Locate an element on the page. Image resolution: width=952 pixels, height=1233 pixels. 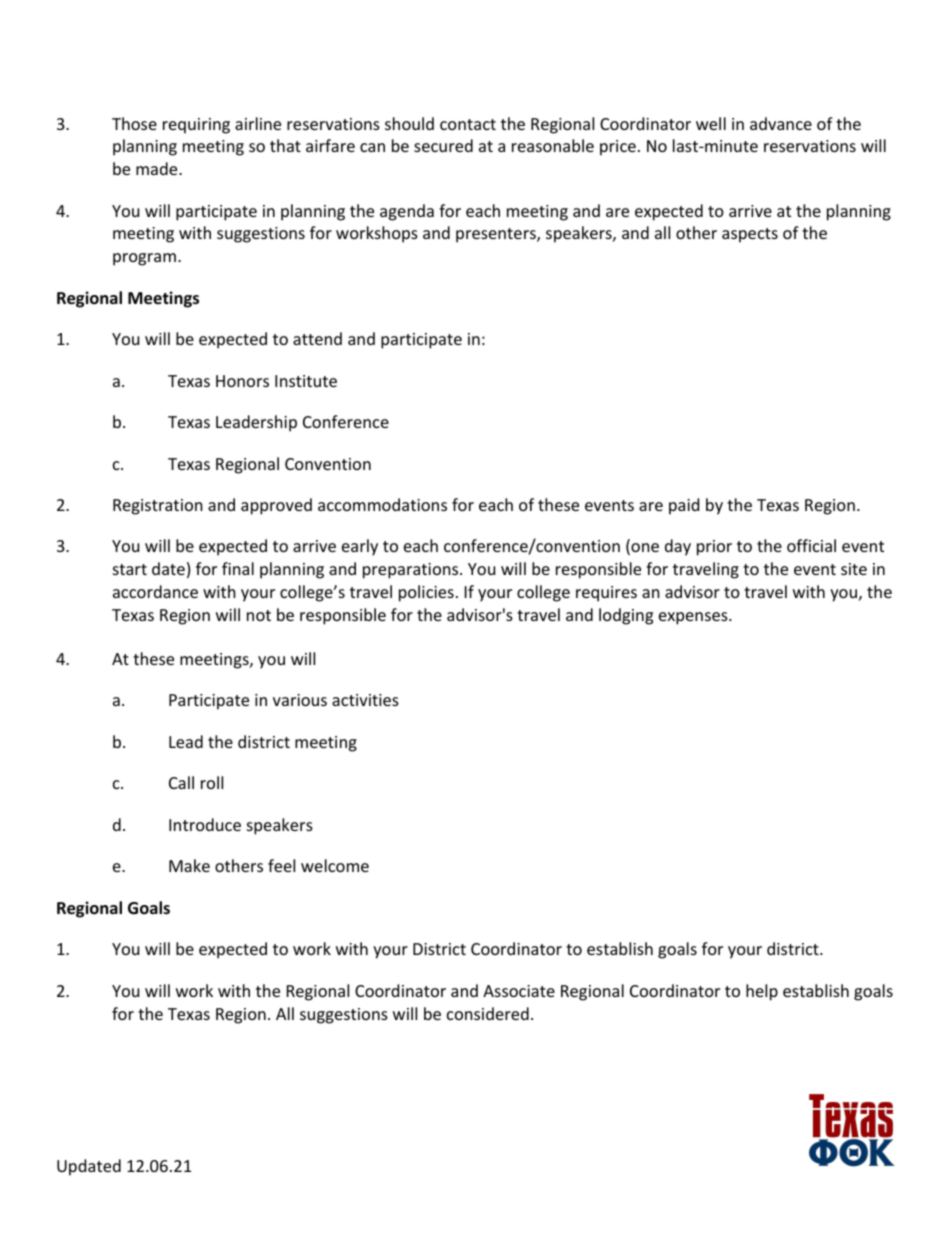
policies is located at coordinates (426, 593).
